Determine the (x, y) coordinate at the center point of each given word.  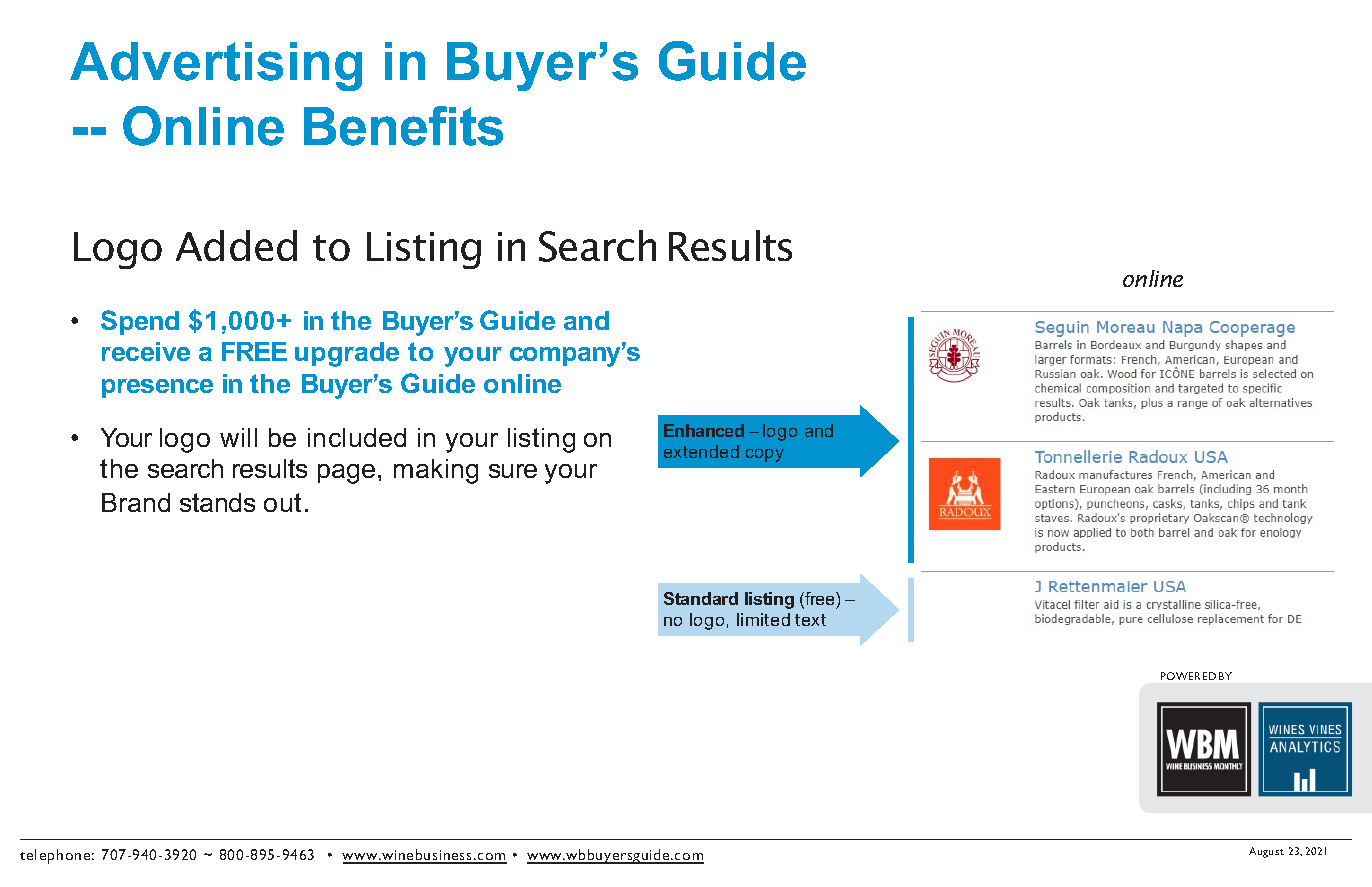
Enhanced (704, 430)
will (238, 437)
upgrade (347, 354)
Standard (701, 598)
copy (765, 455)
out (282, 502)
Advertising (216, 66)
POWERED (1188, 676)
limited (763, 619)
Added (236, 245)
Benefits (403, 126)
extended (701, 451)
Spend (140, 322)
